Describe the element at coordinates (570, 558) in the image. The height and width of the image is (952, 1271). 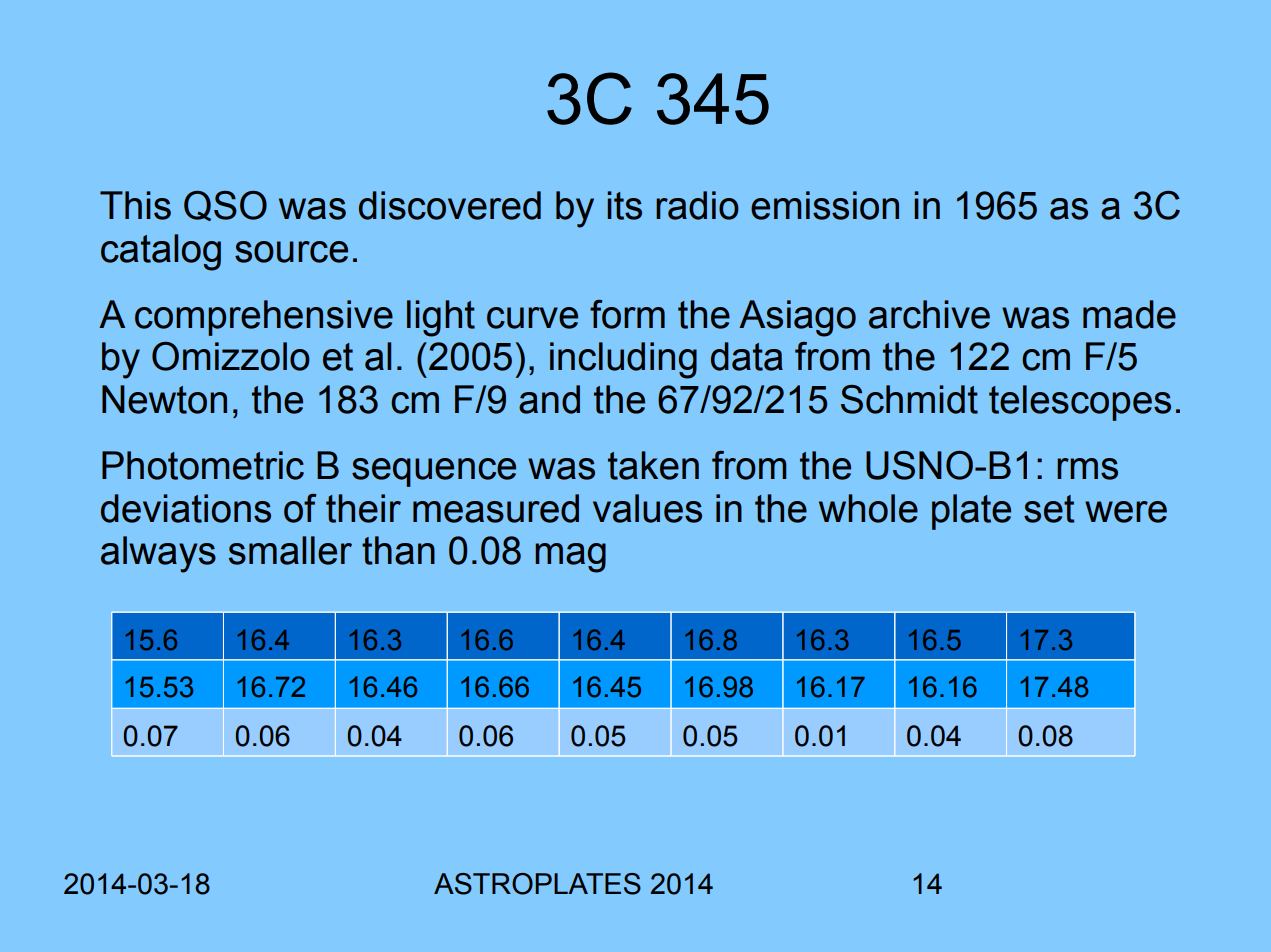
I see `mag` at that location.
